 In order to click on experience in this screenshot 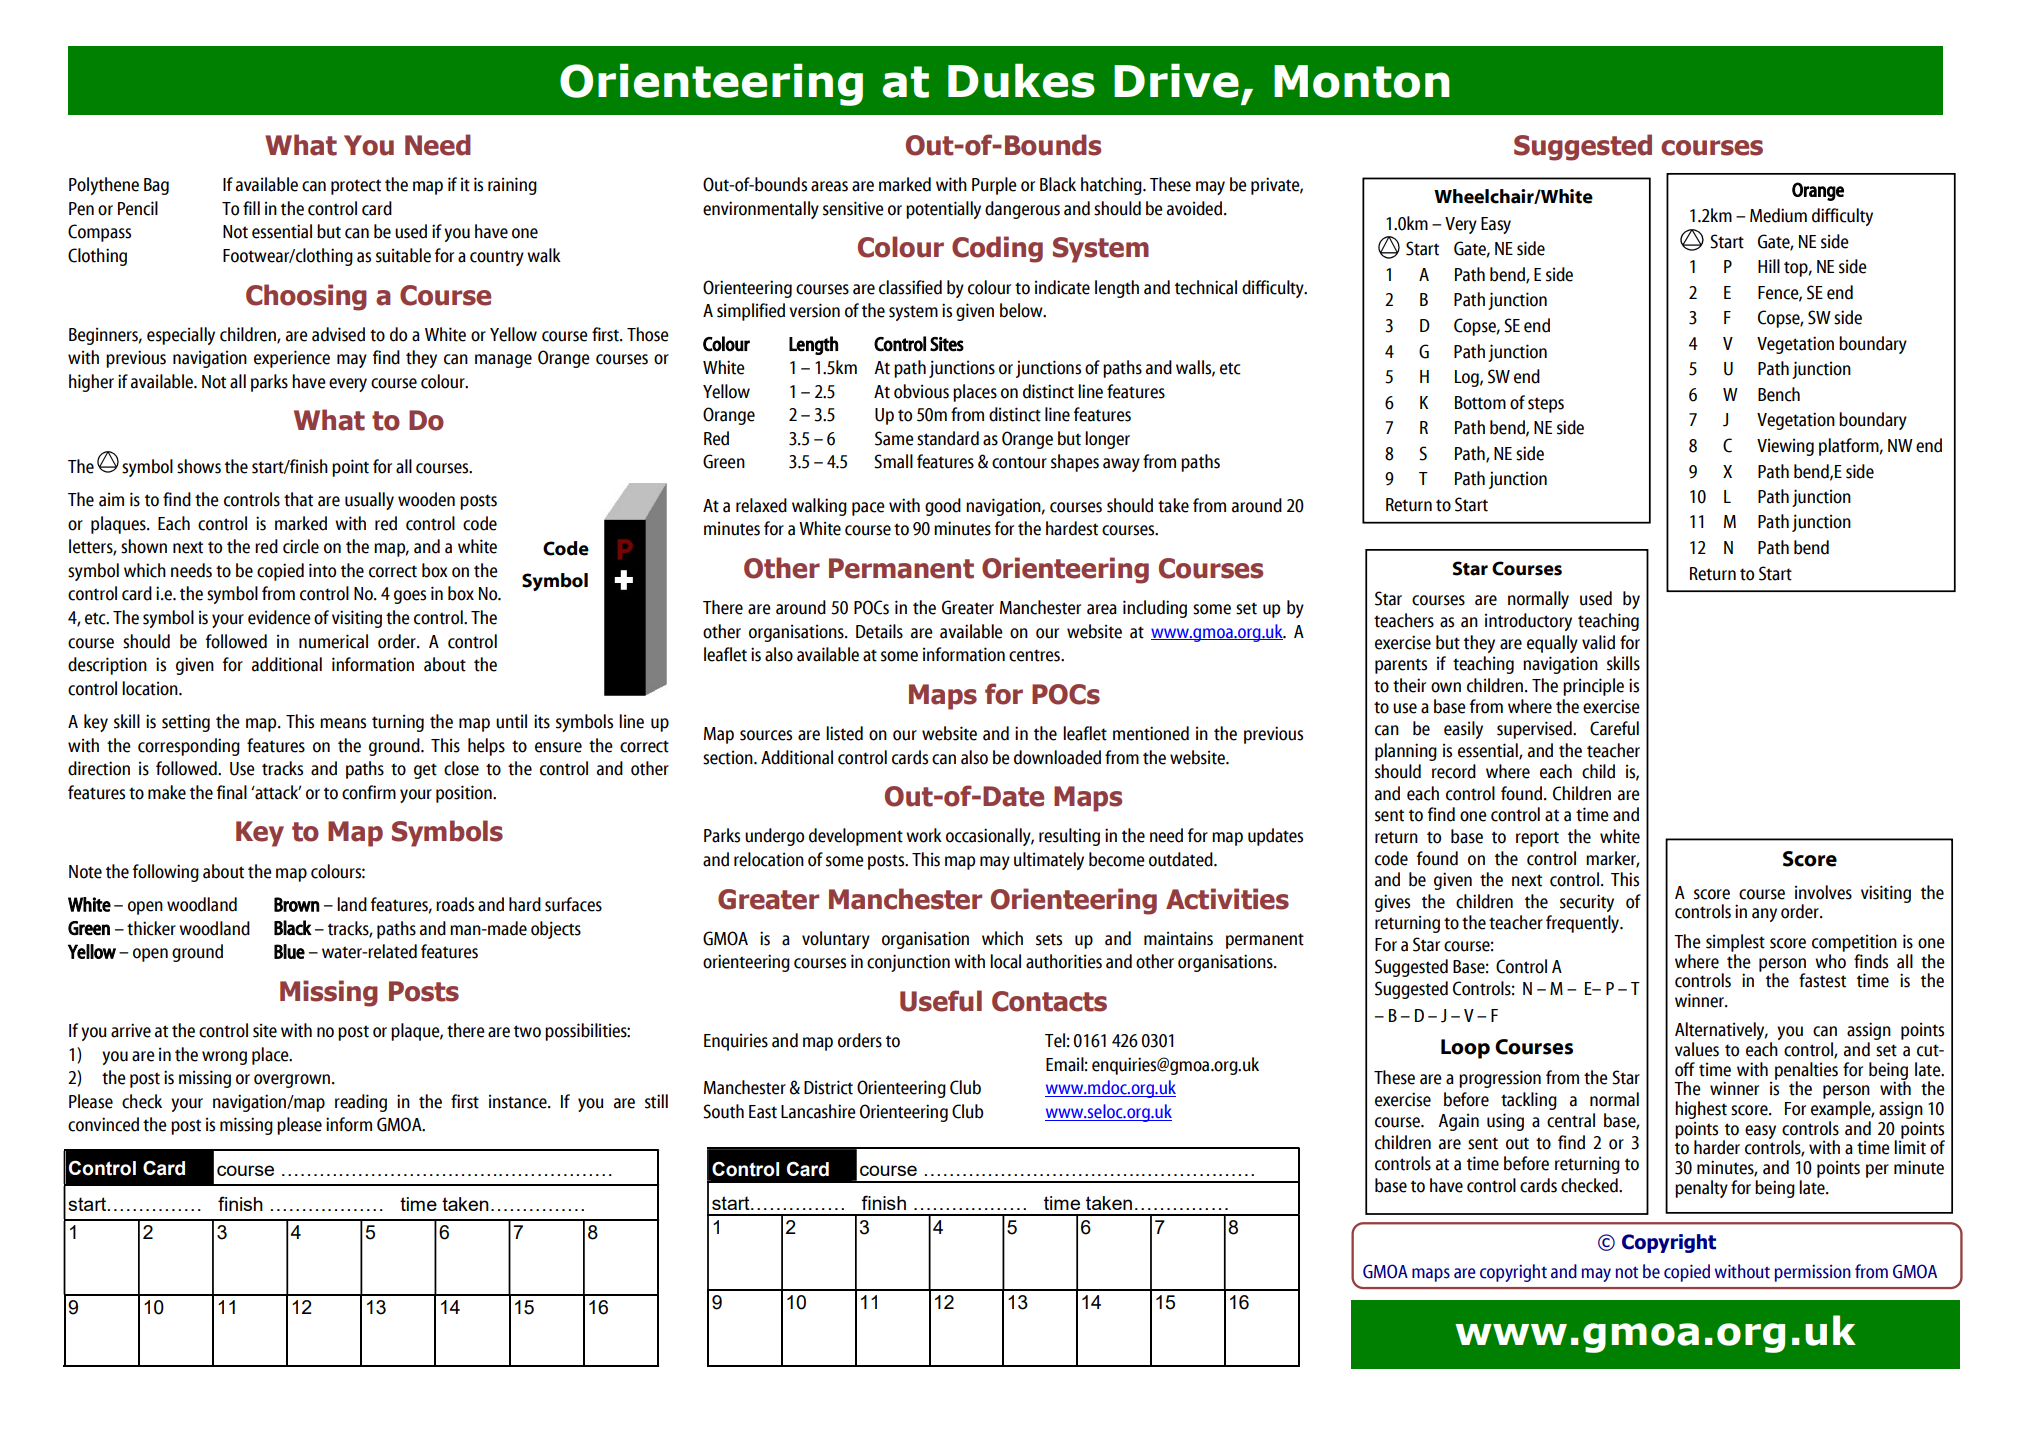, I will do `click(292, 359)`.
